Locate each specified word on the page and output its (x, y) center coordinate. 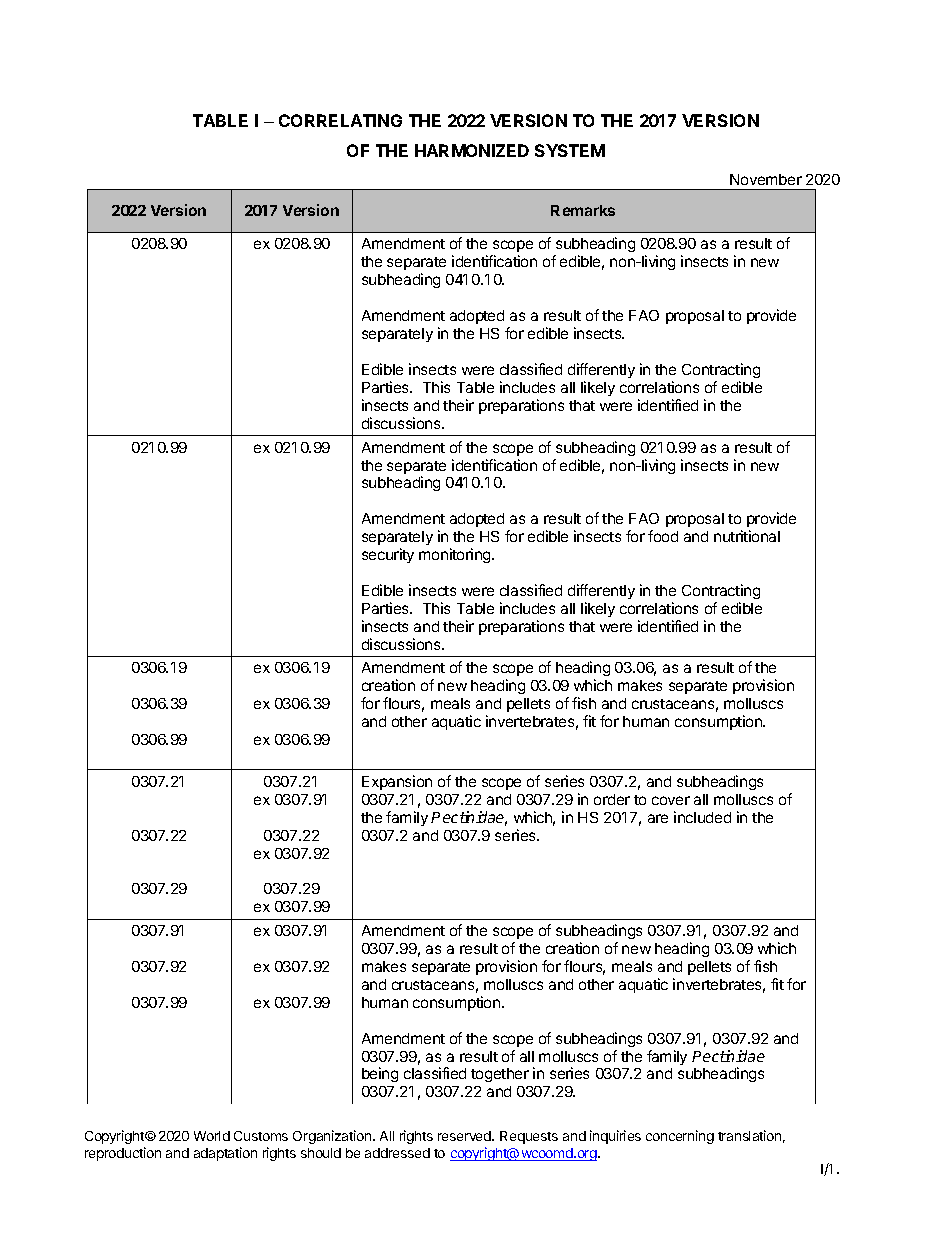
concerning (680, 1137)
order (612, 799)
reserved (465, 1136)
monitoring (456, 555)
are (658, 818)
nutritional (747, 536)
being (380, 1074)
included (702, 817)
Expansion (397, 782)
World (212, 1136)
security (388, 555)
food (663, 536)
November (766, 179)
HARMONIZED (472, 150)
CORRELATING (340, 120)
